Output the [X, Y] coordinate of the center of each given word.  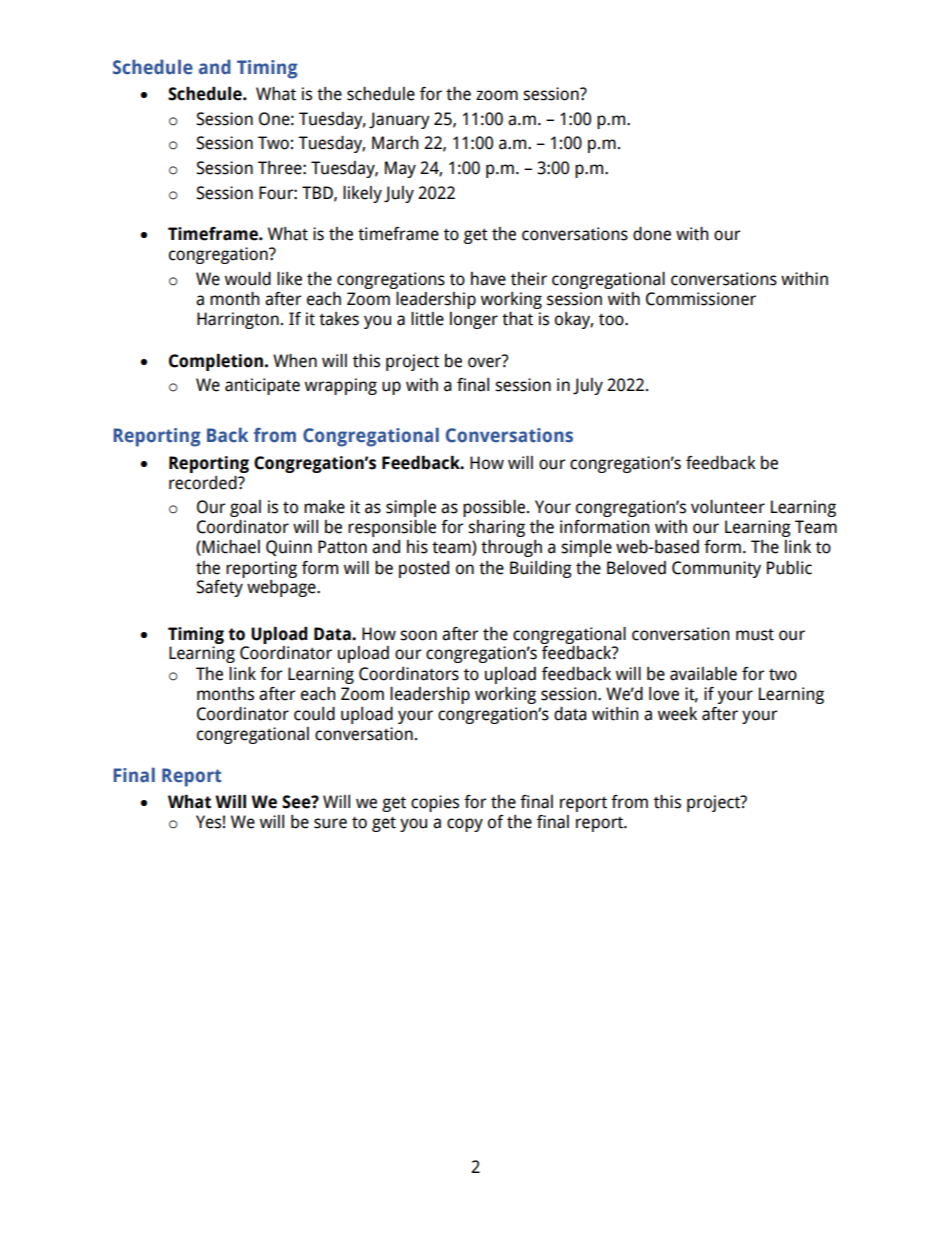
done [652, 234]
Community [716, 569]
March [395, 143]
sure [330, 823]
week [677, 714]
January [399, 120]
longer [474, 320]
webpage [282, 588]
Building [541, 569]
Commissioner [701, 299]
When [295, 361]
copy [465, 825]
